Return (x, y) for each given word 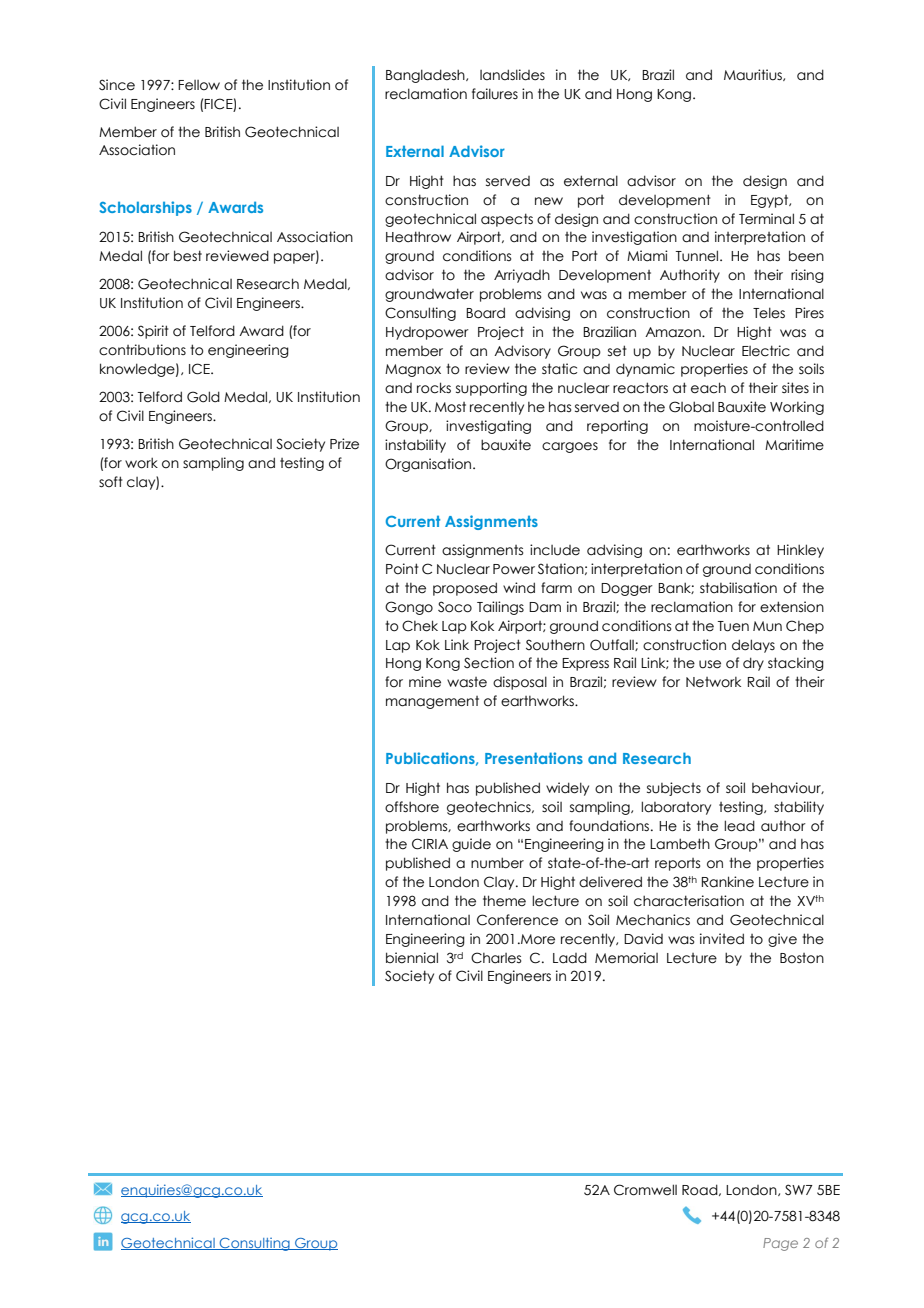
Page (780, 1244)
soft (111, 482)
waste (467, 682)
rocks (434, 388)
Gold (203, 397)
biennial (412, 958)
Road (701, 1190)
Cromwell (645, 1190)
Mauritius (754, 75)
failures (495, 94)
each (708, 388)
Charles (496, 958)
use (710, 664)
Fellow (199, 85)
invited (722, 939)
